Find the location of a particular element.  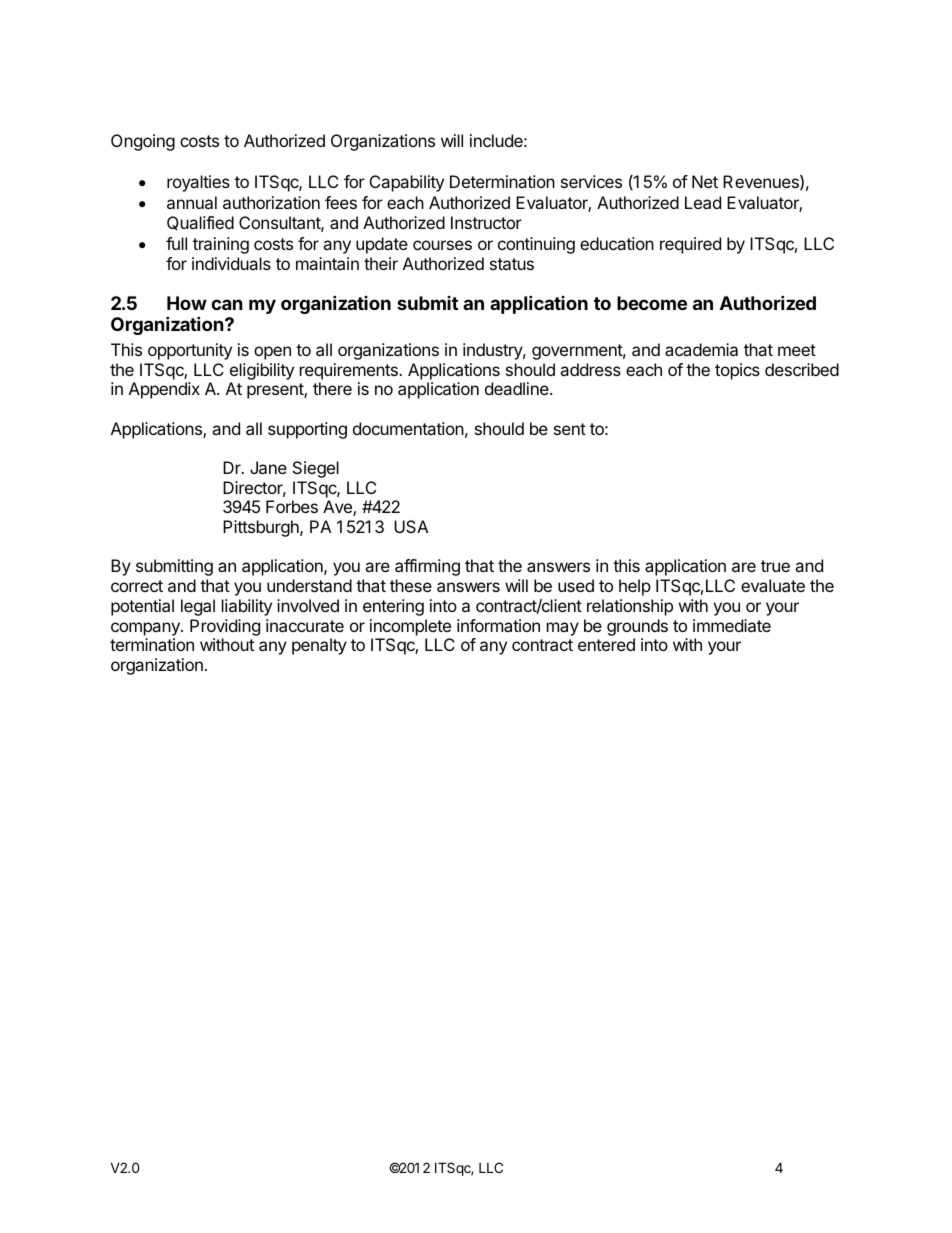

Pittsburgh is located at coordinates (262, 528).
